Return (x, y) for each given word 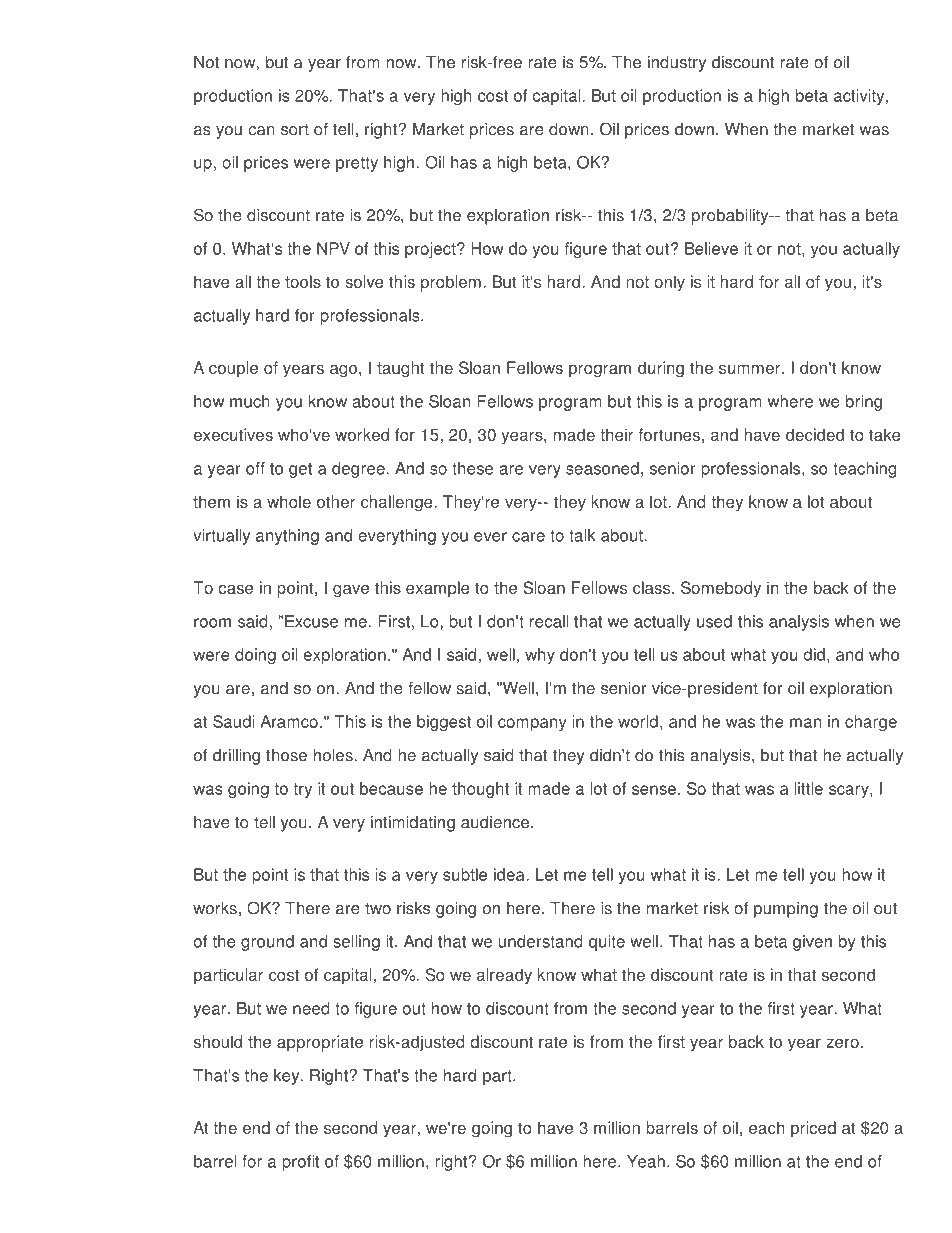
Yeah (646, 1161)
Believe (711, 248)
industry (677, 64)
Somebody (721, 589)
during (661, 369)
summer (751, 369)
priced (813, 1129)
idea (510, 874)
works (215, 908)
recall (549, 621)
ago (343, 371)
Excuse (311, 621)
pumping (786, 910)
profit (300, 1163)
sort (295, 130)
